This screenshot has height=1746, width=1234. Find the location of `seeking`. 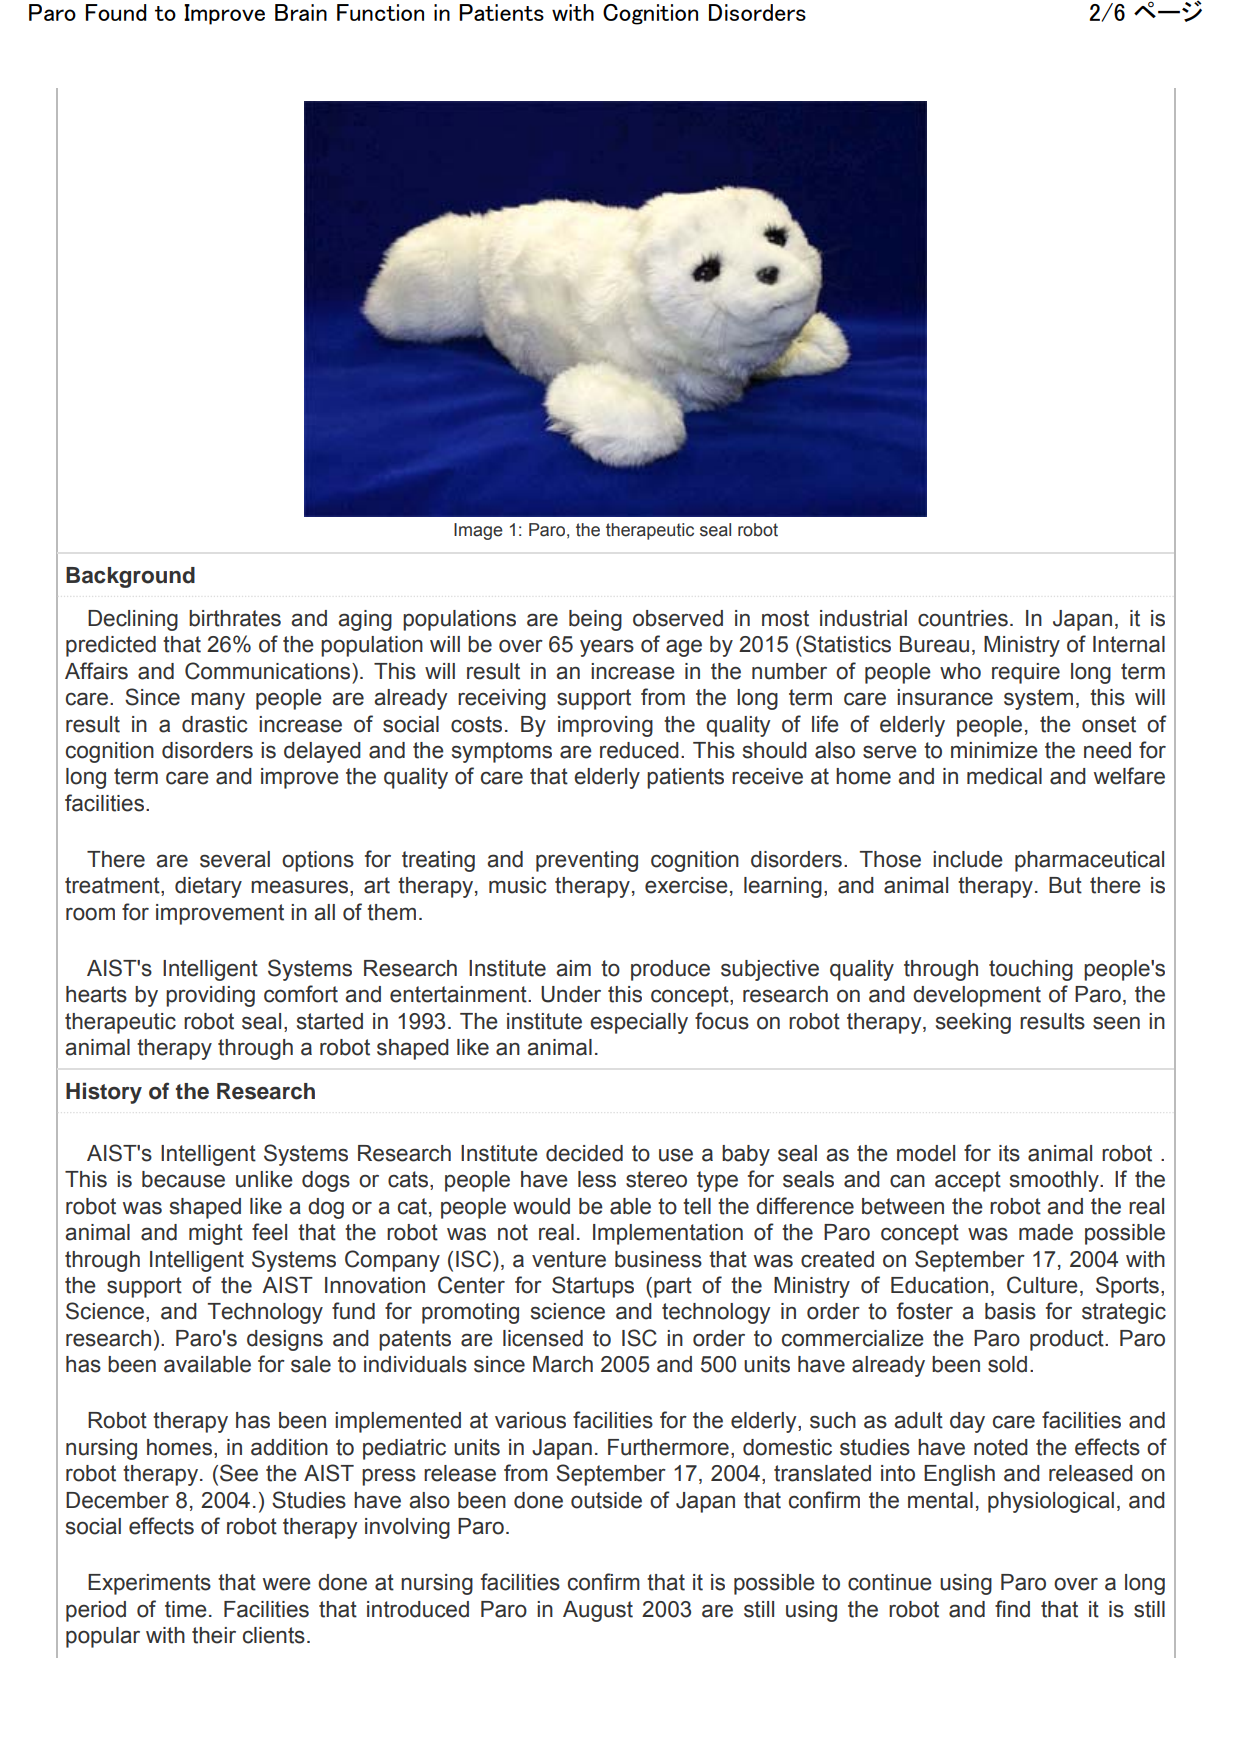

seeking is located at coordinates (973, 1023).
